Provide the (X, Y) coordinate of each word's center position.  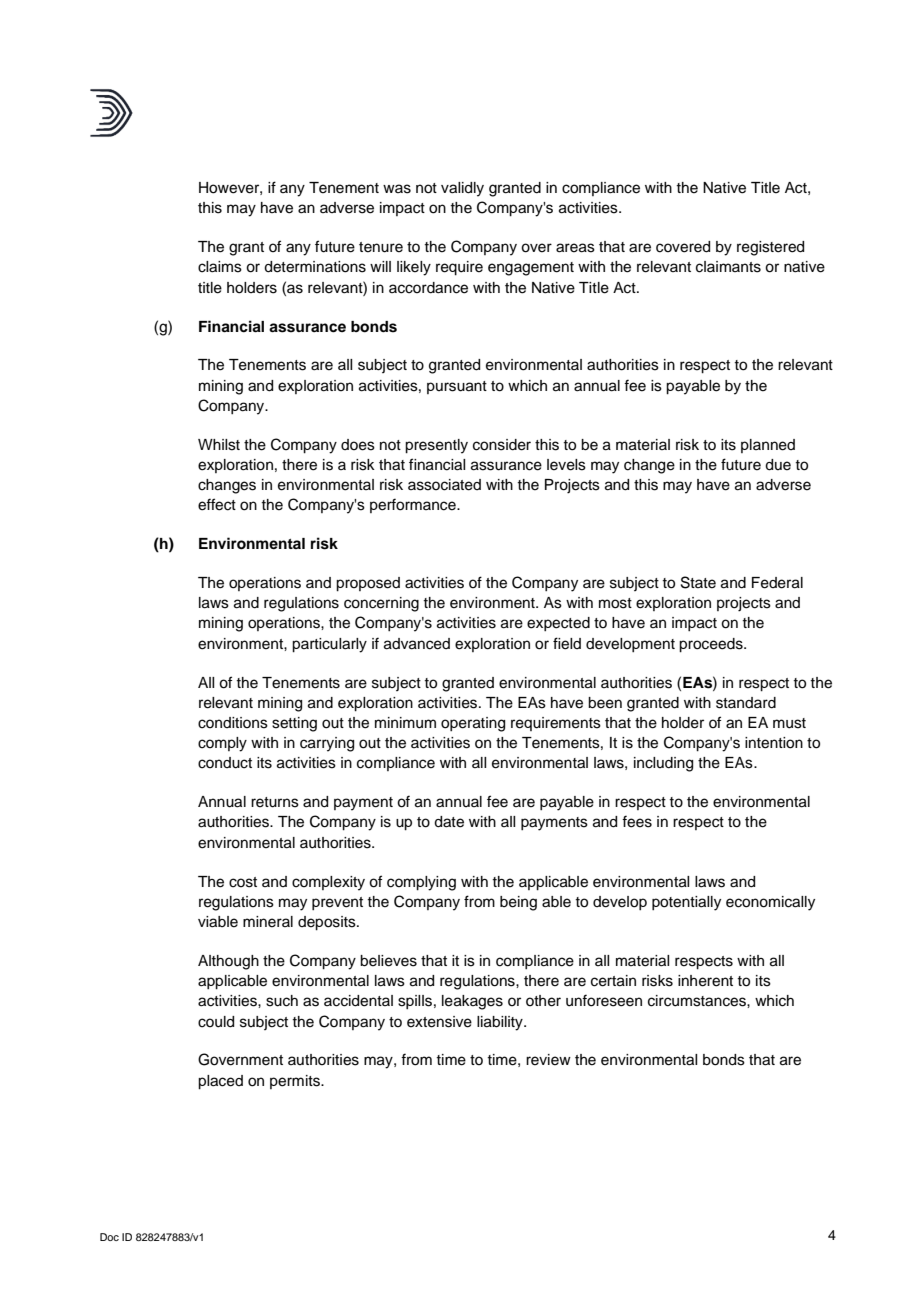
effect (217, 504)
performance (414, 505)
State (698, 582)
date (449, 822)
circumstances (698, 1001)
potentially (686, 903)
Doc (109, 1237)
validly (462, 189)
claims (220, 267)
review (548, 1060)
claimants (728, 267)
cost (243, 882)
